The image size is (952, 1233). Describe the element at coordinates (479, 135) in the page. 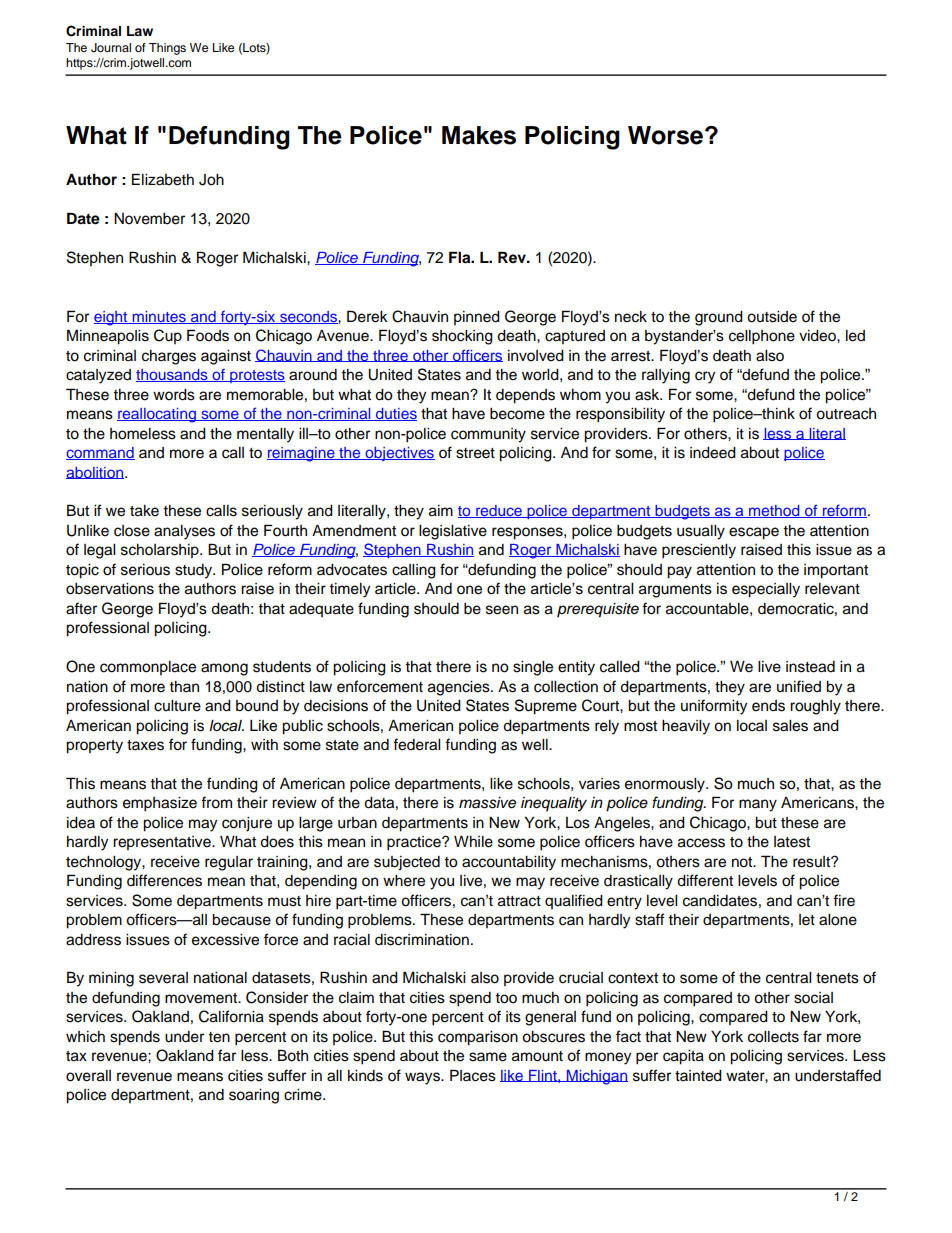

I see `Makes` at that location.
